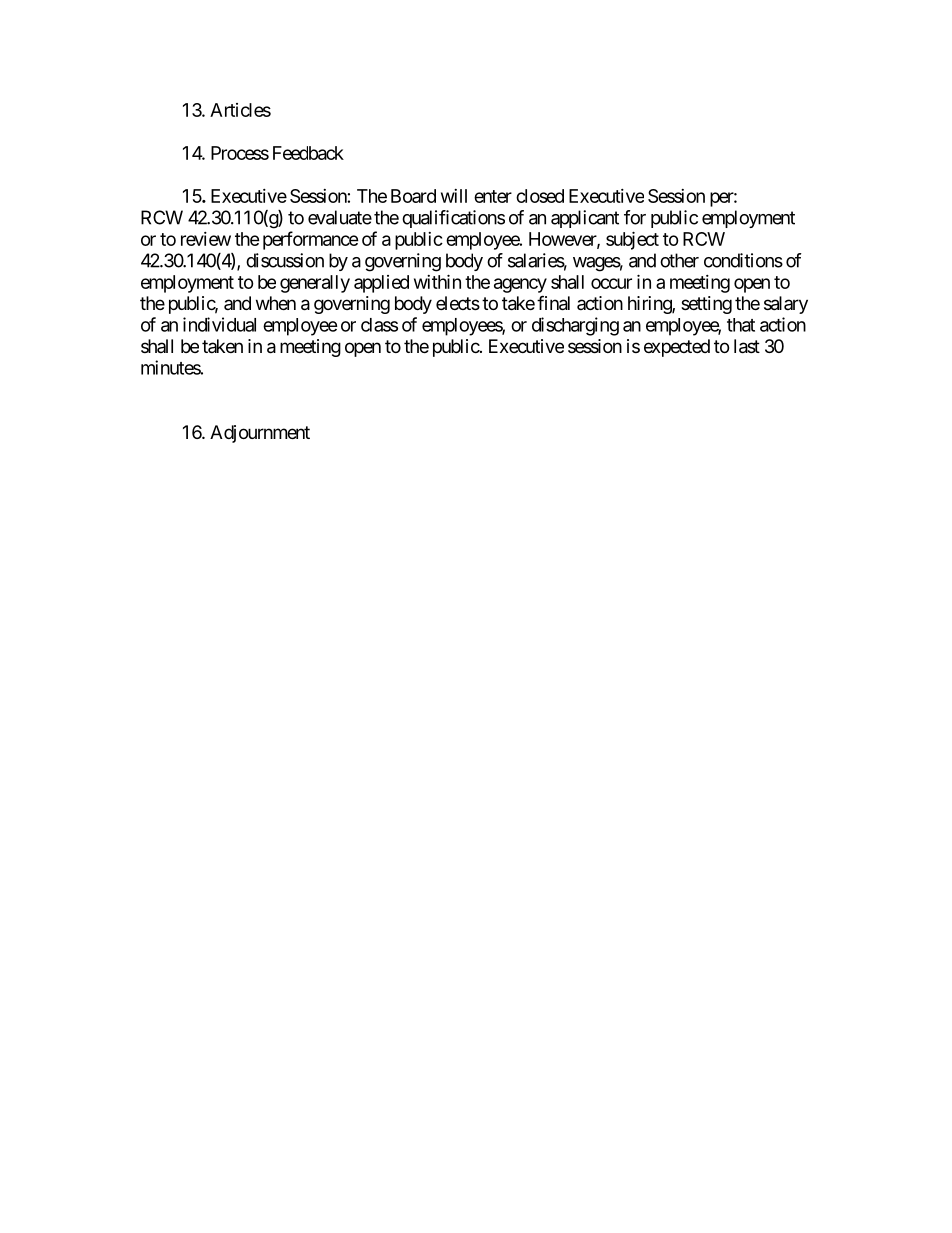  I want to click on Feedback, so click(308, 153).
